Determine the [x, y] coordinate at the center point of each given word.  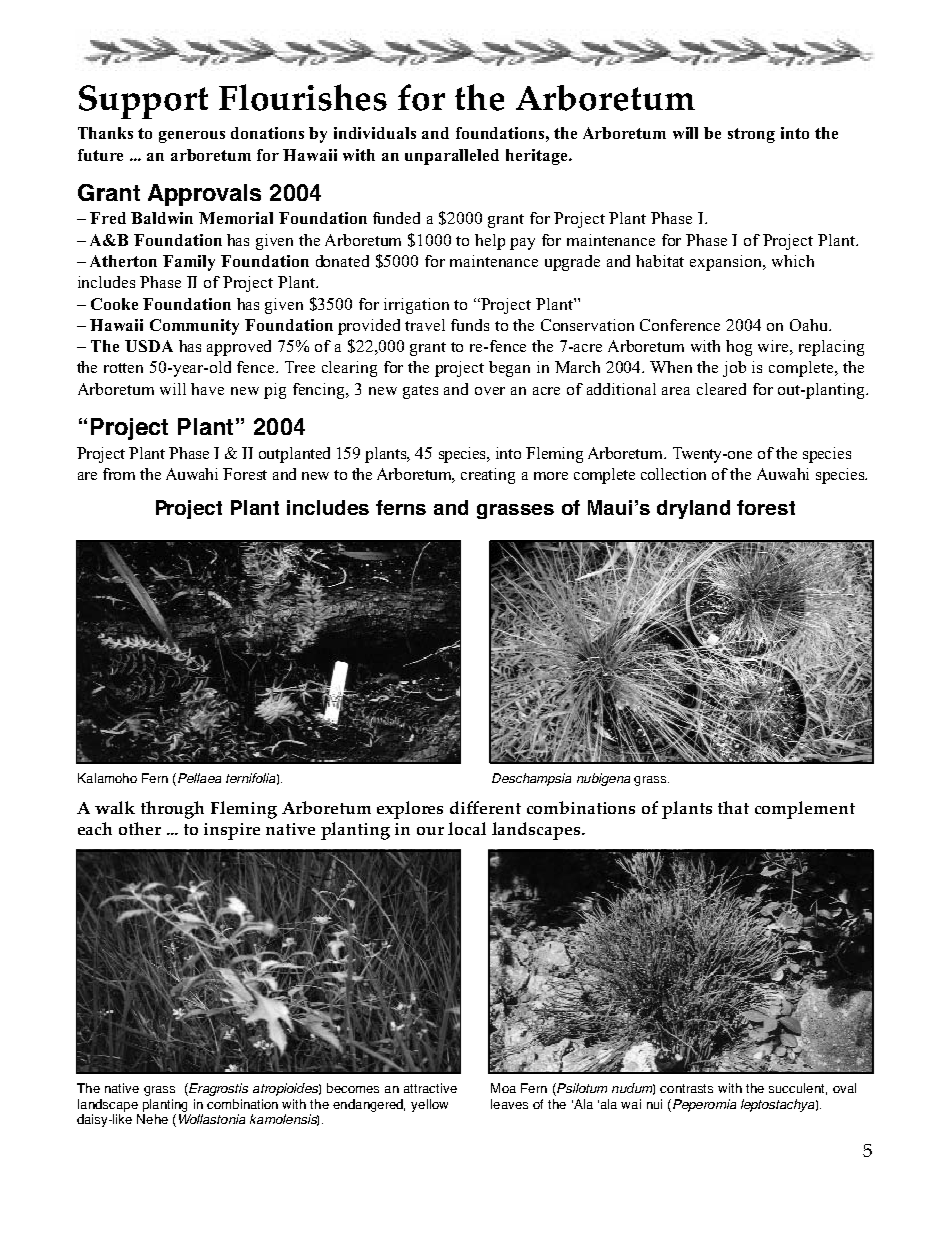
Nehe [152, 1119]
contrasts [686, 1088]
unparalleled [452, 157]
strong [751, 135]
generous [192, 137]
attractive [430, 1088]
